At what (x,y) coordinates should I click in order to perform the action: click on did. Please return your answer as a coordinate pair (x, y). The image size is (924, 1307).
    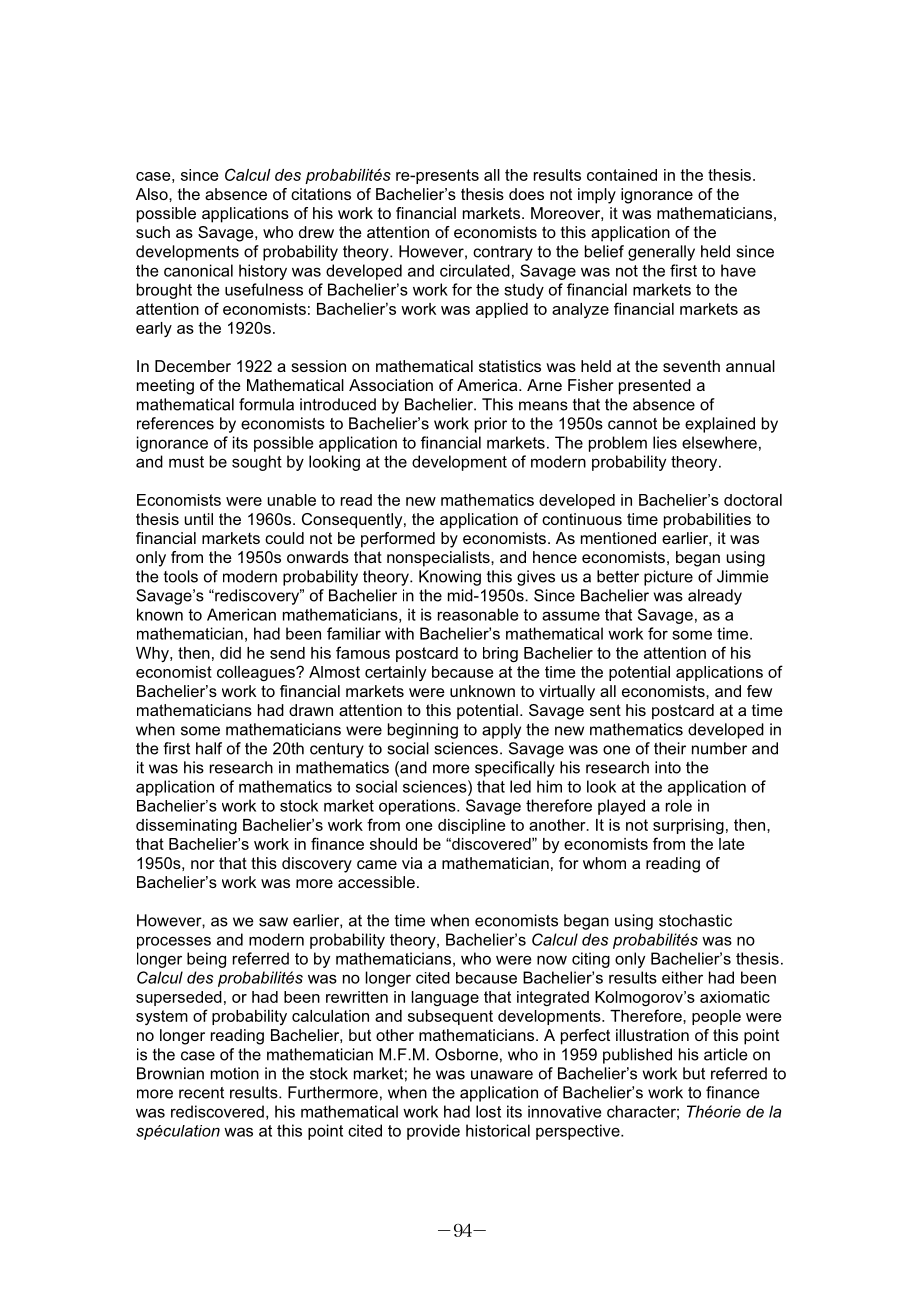
    Looking at the image, I should click on (230, 653).
